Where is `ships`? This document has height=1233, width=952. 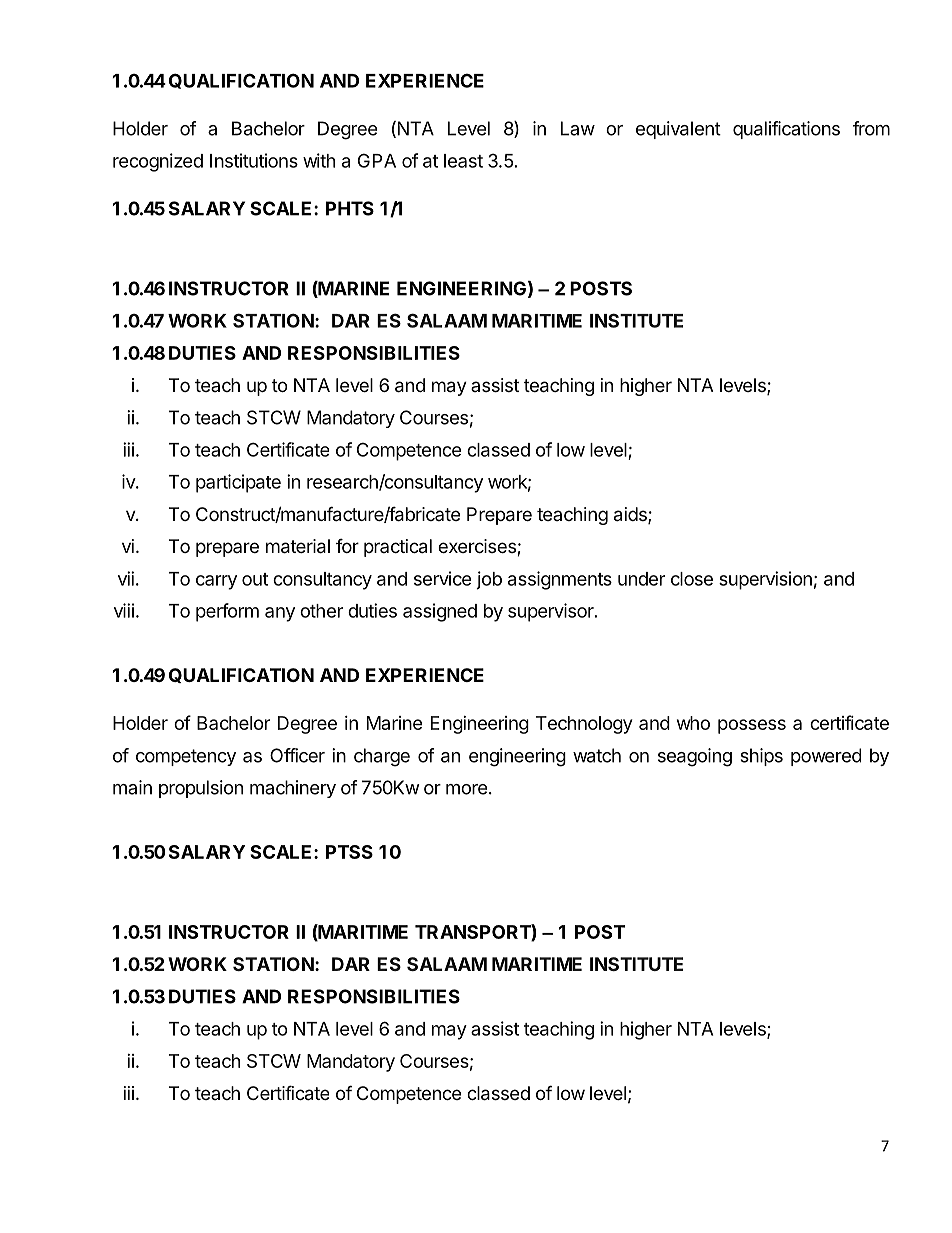
ships is located at coordinates (761, 757).
